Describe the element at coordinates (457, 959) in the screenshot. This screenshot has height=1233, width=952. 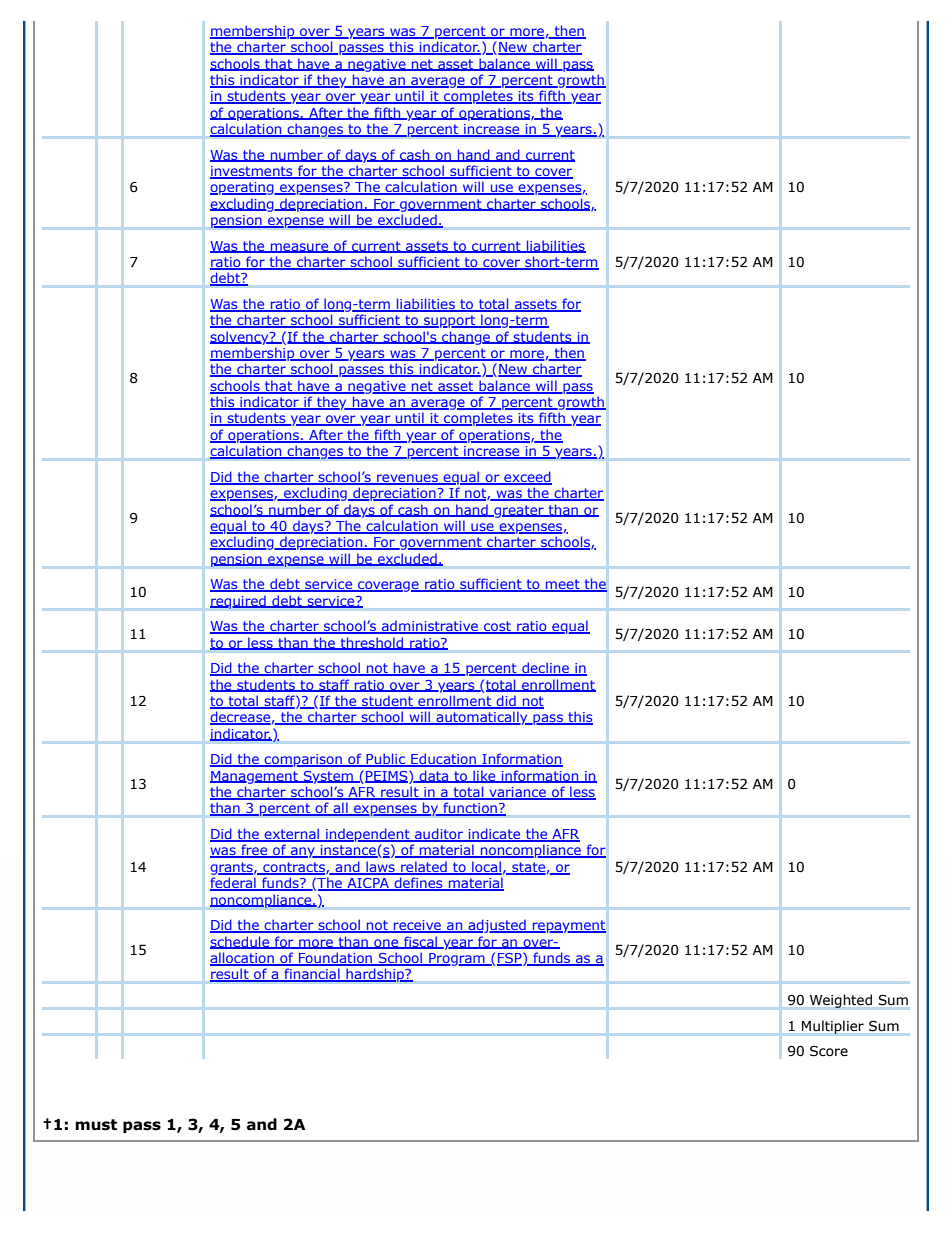
I see `Program` at that location.
